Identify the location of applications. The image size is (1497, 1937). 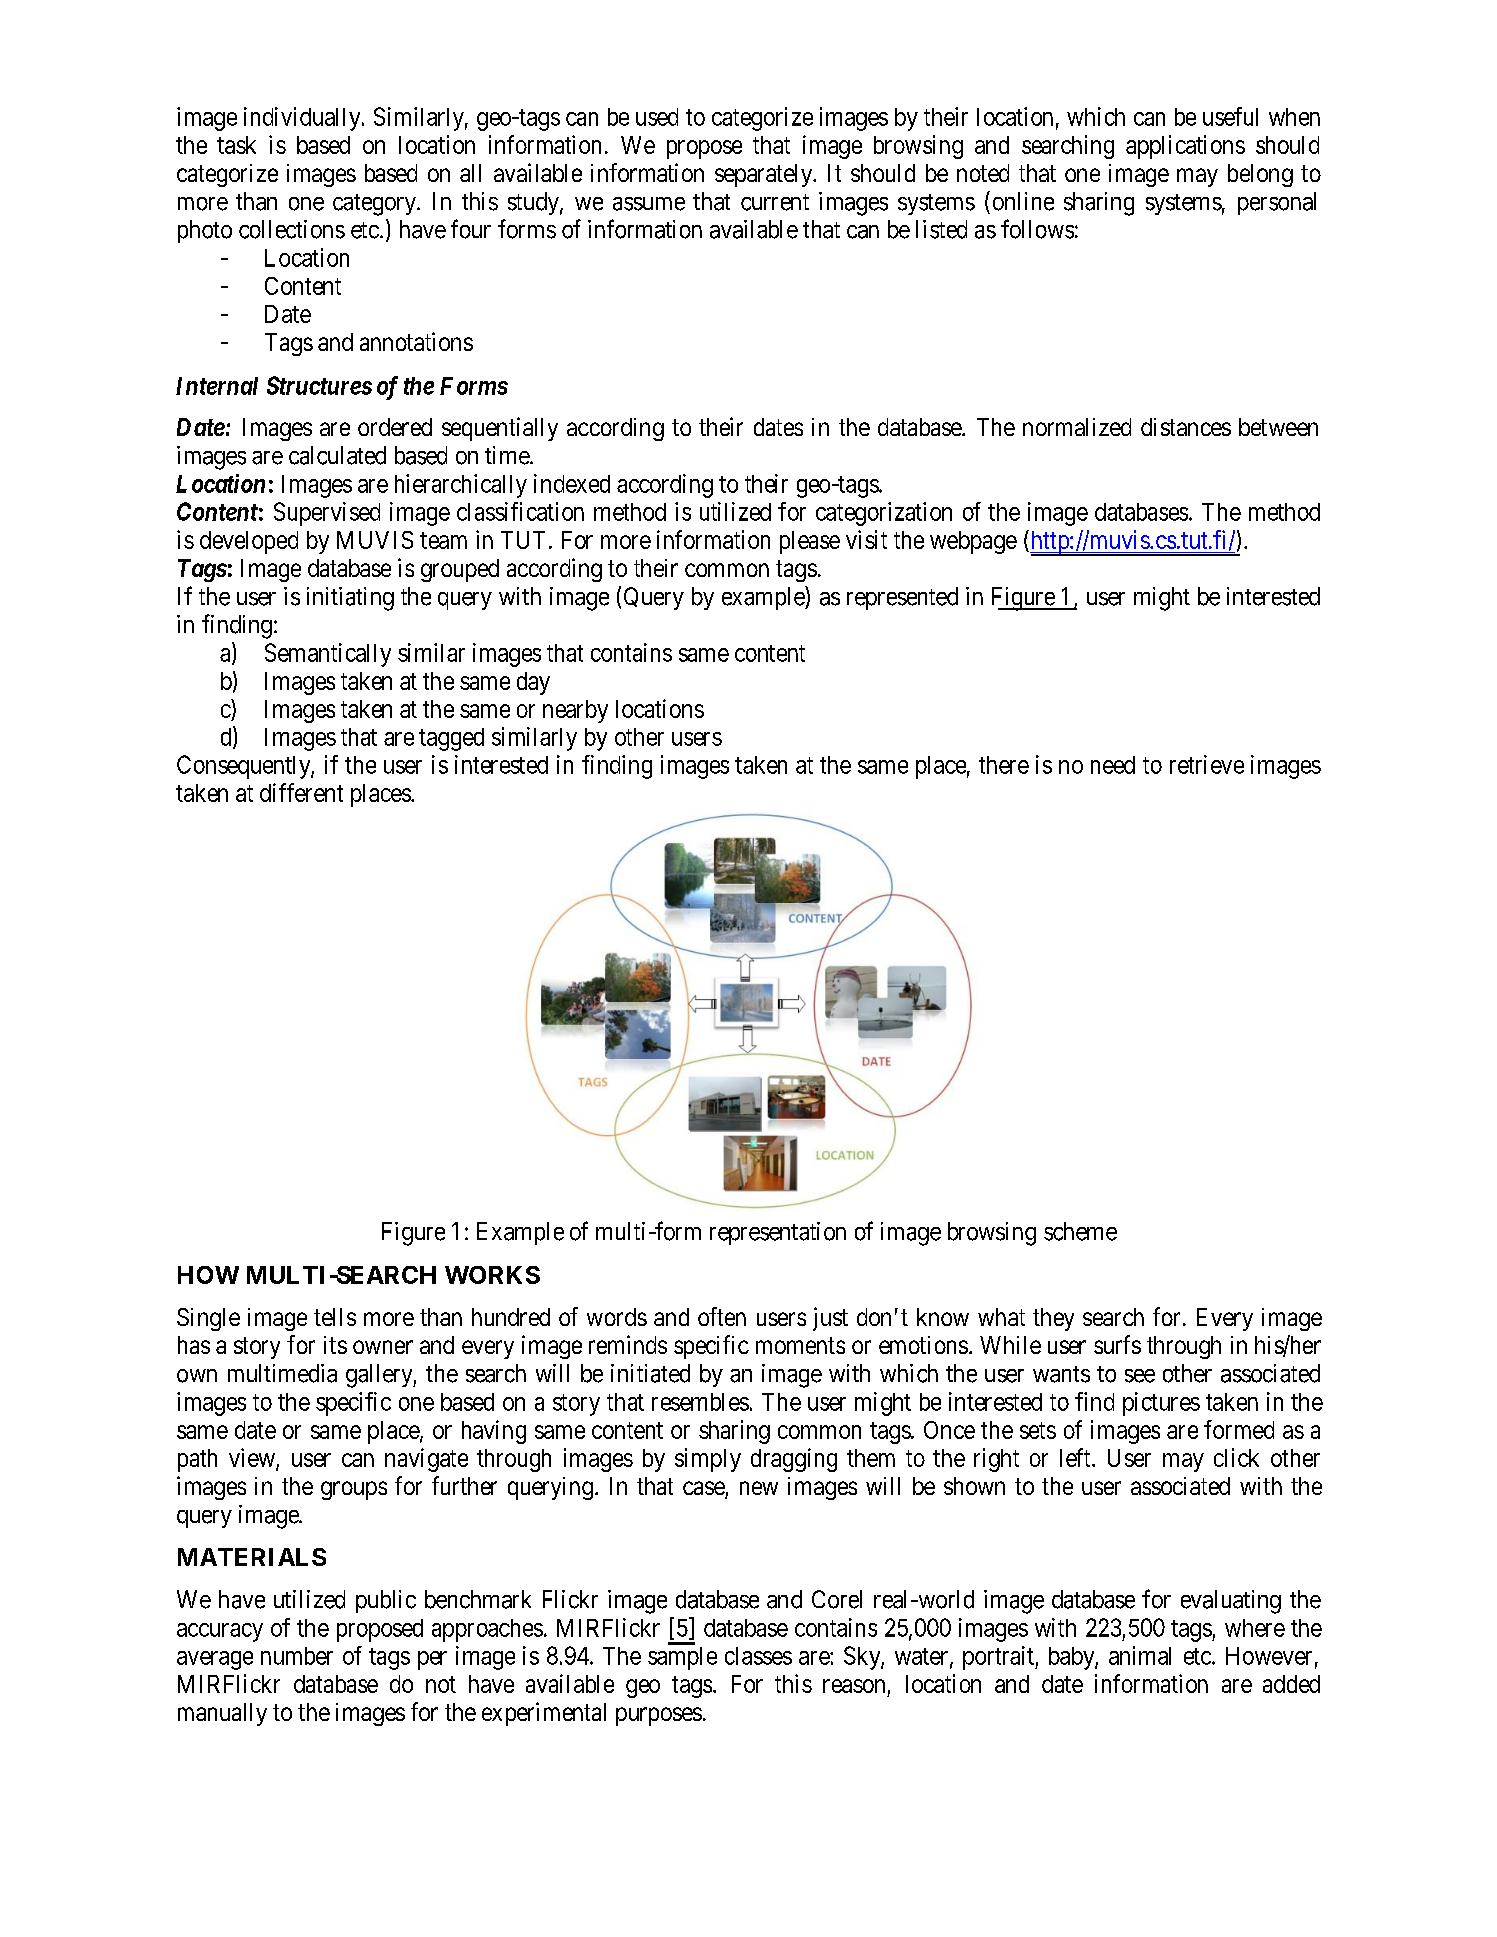
(1185, 147).
